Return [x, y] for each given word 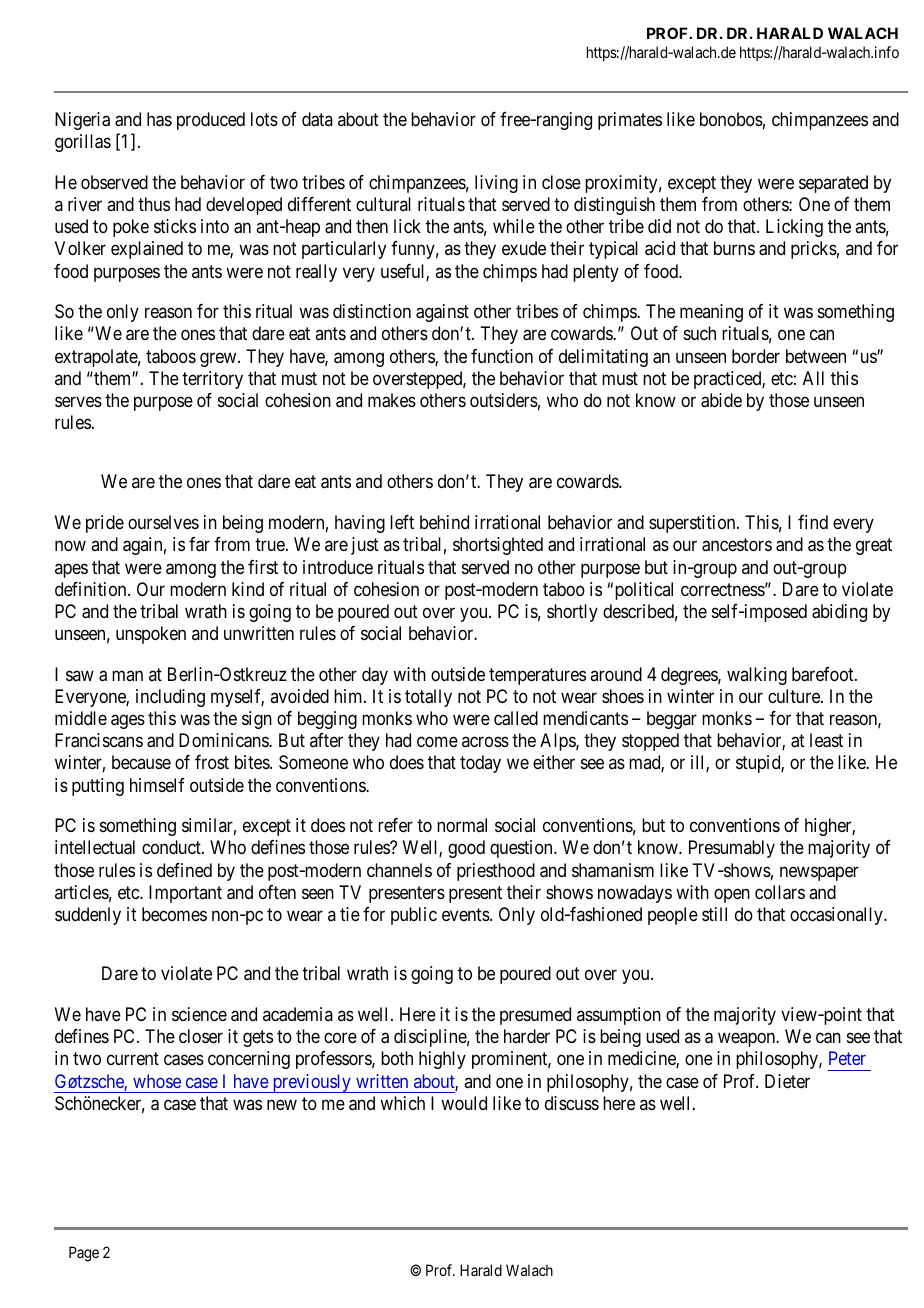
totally [428, 698]
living [496, 184]
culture [795, 696]
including [170, 698]
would [464, 1103]
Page [84, 1254]
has [159, 119]
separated [833, 184]
